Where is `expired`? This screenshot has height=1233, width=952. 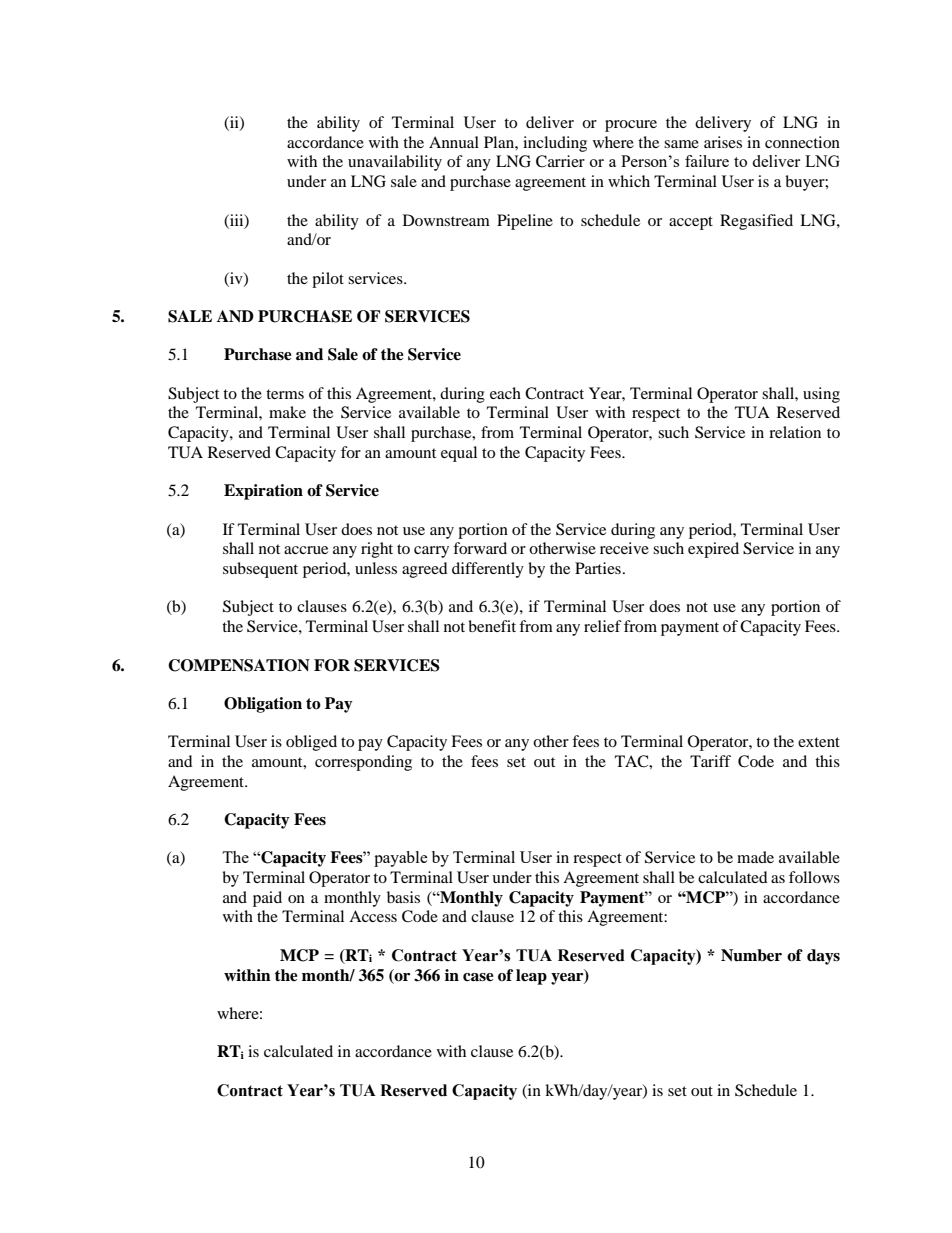
expired is located at coordinates (713, 550).
